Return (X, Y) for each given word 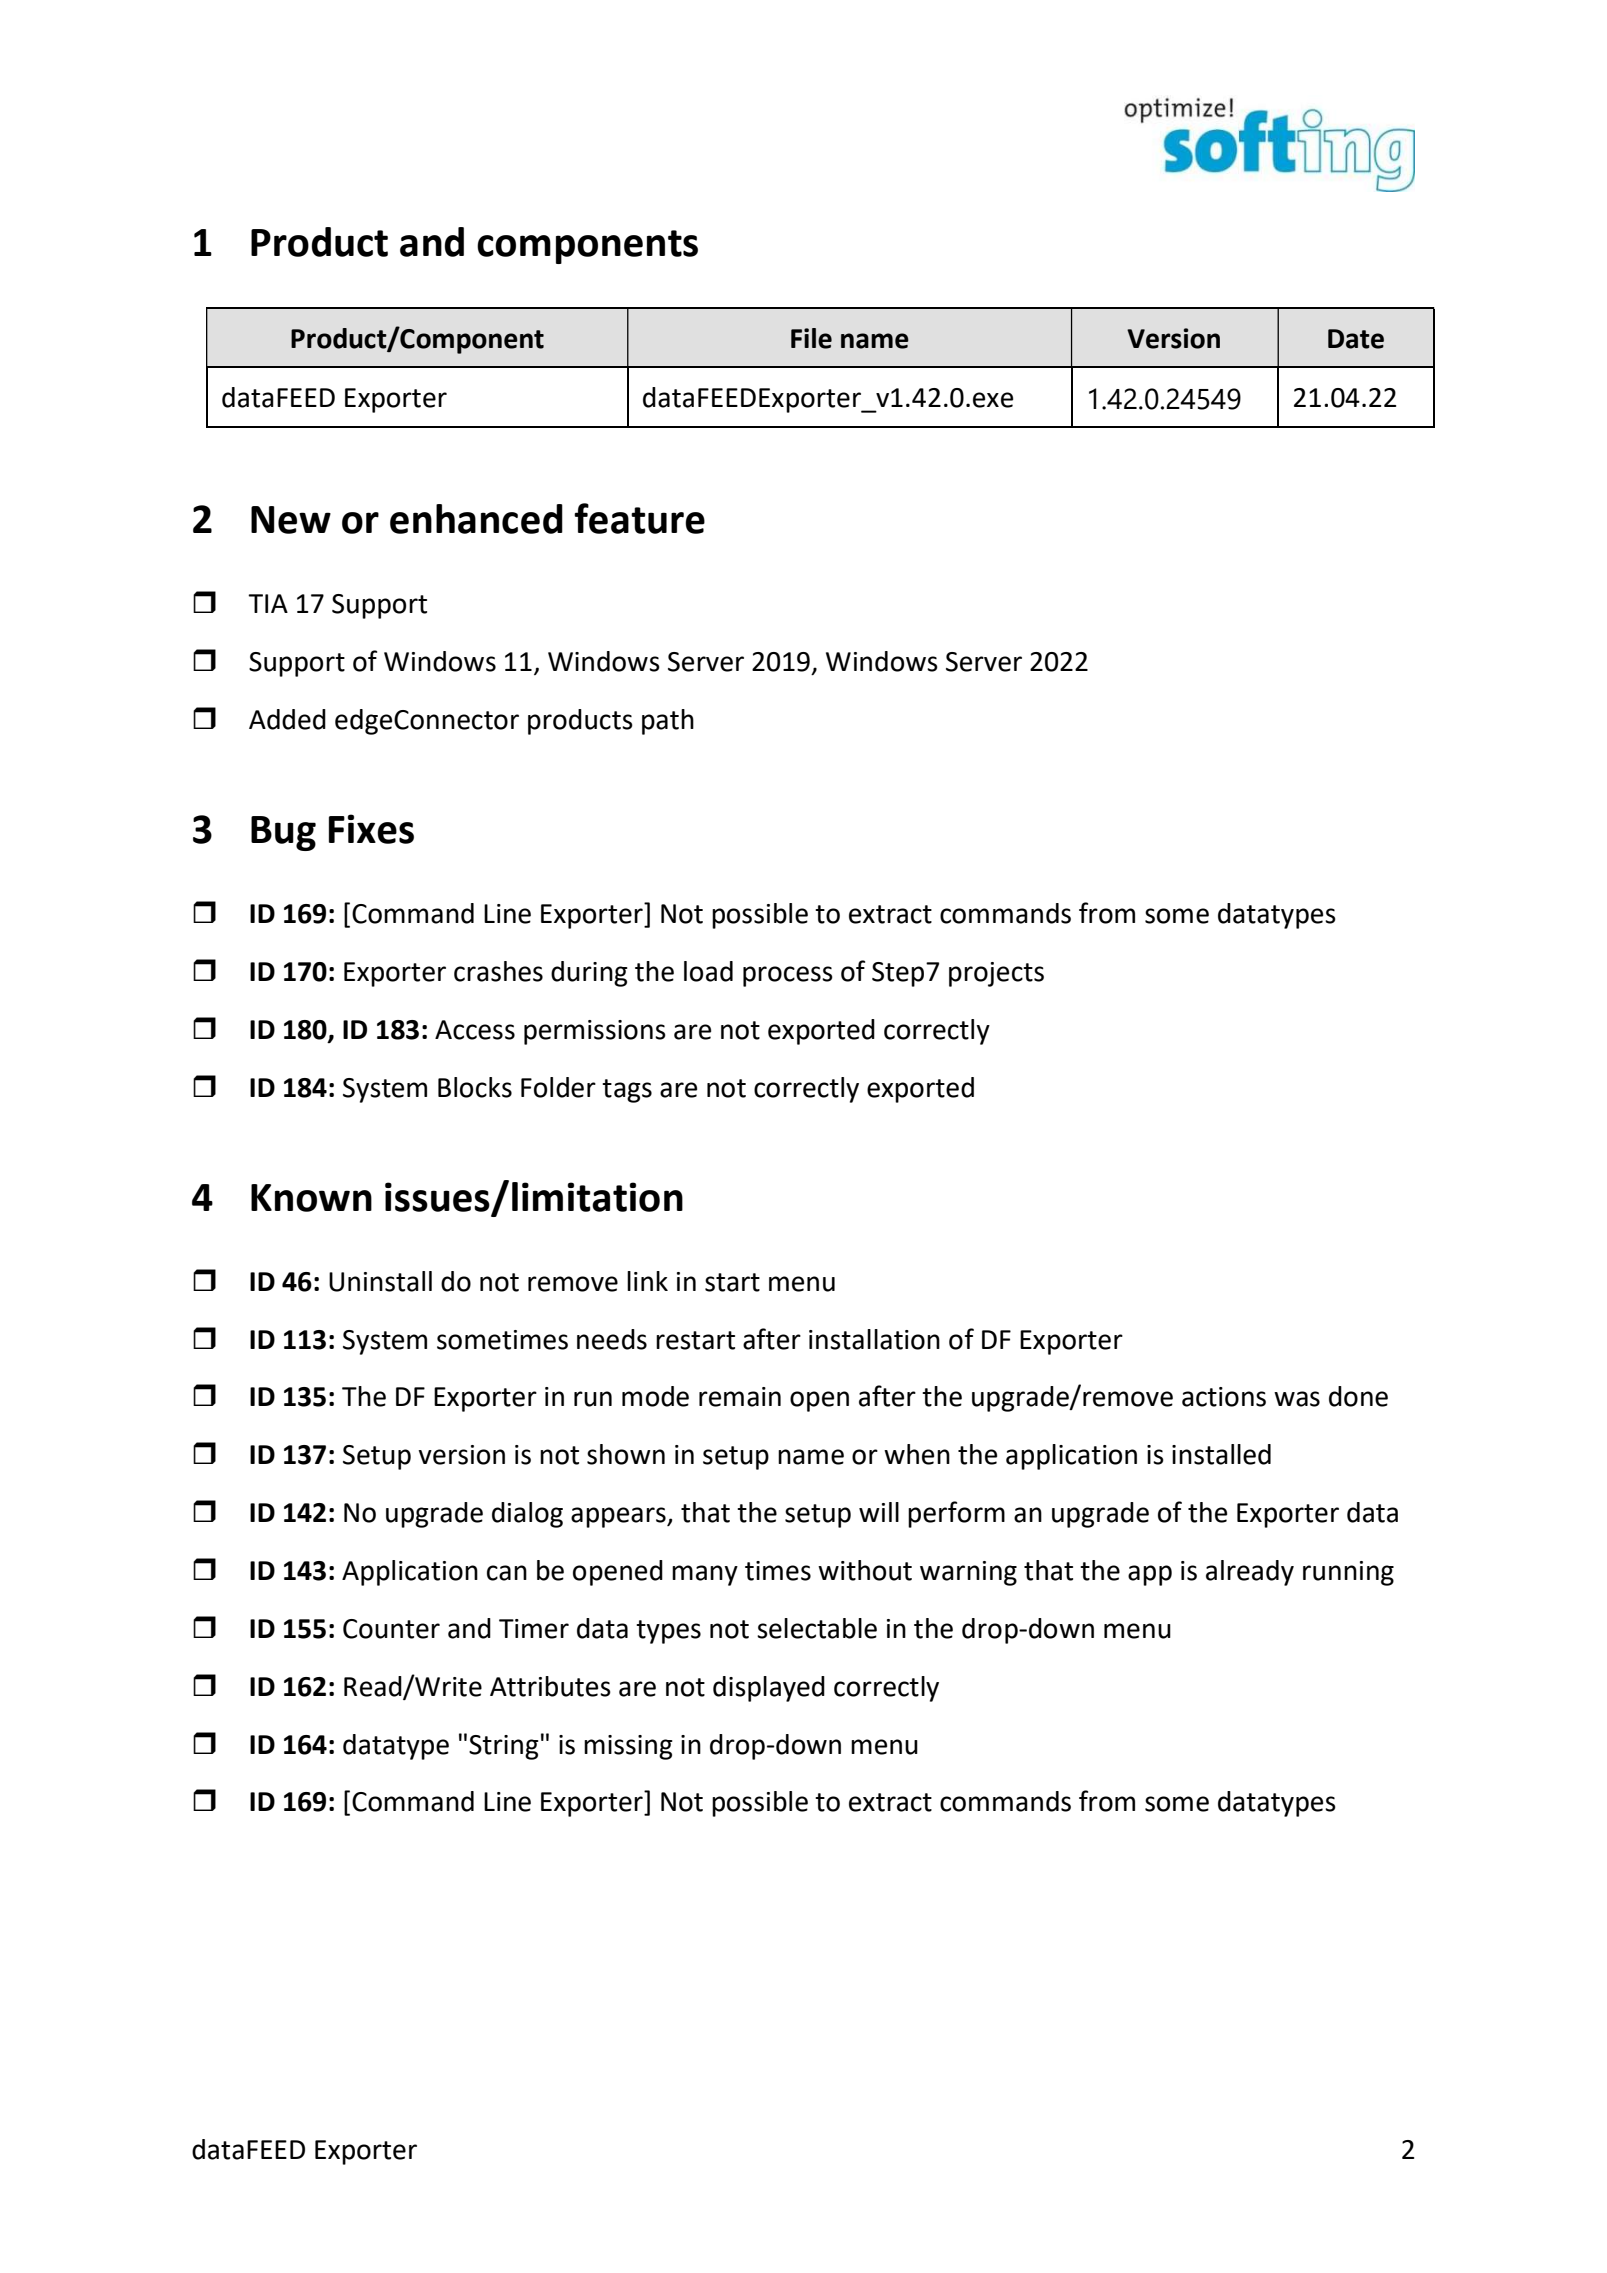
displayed (769, 1689)
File (811, 338)
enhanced (476, 519)
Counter (391, 1629)
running (1348, 1573)
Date (1356, 339)
